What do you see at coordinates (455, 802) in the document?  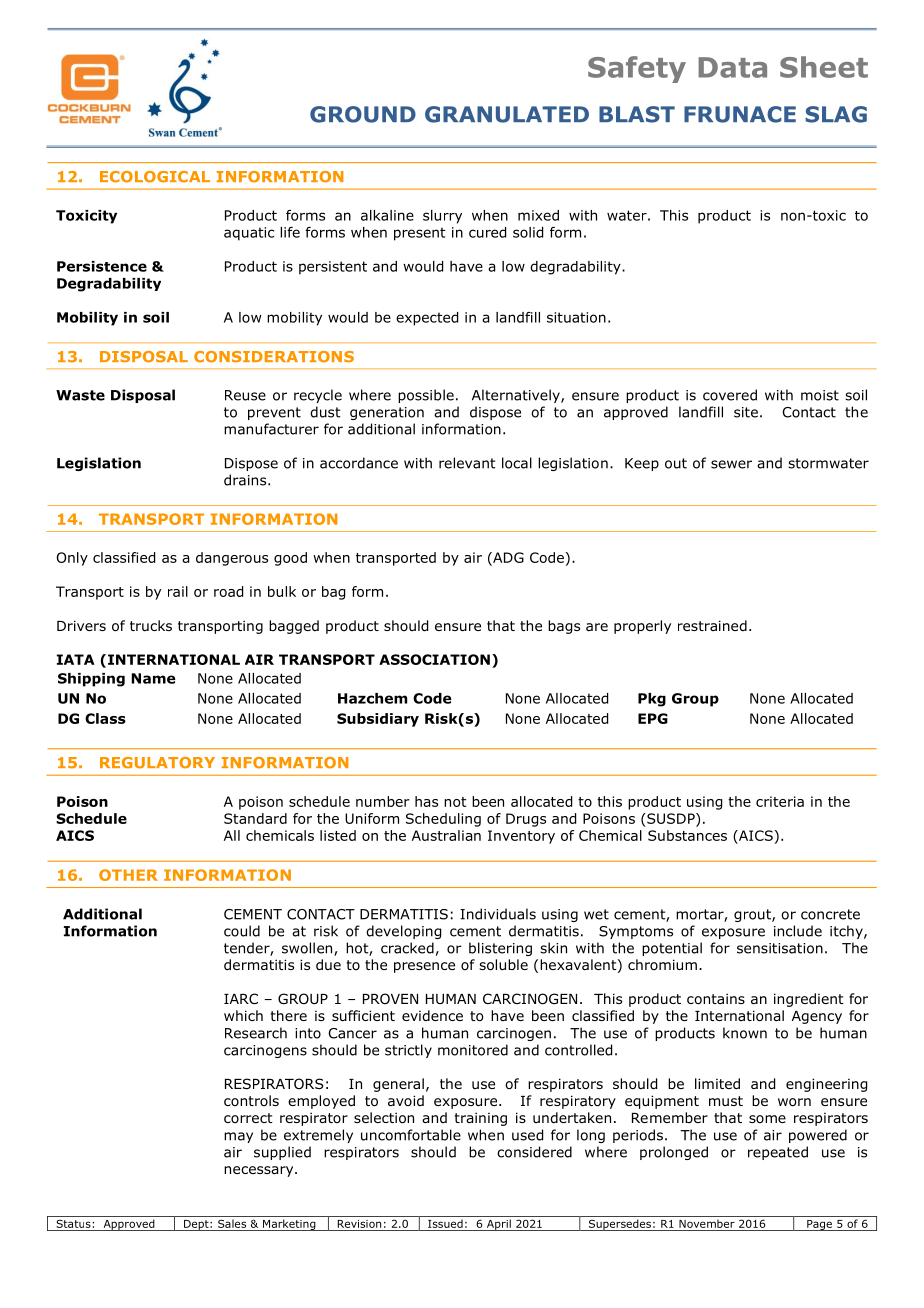 I see `not` at bounding box center [455, 802].
